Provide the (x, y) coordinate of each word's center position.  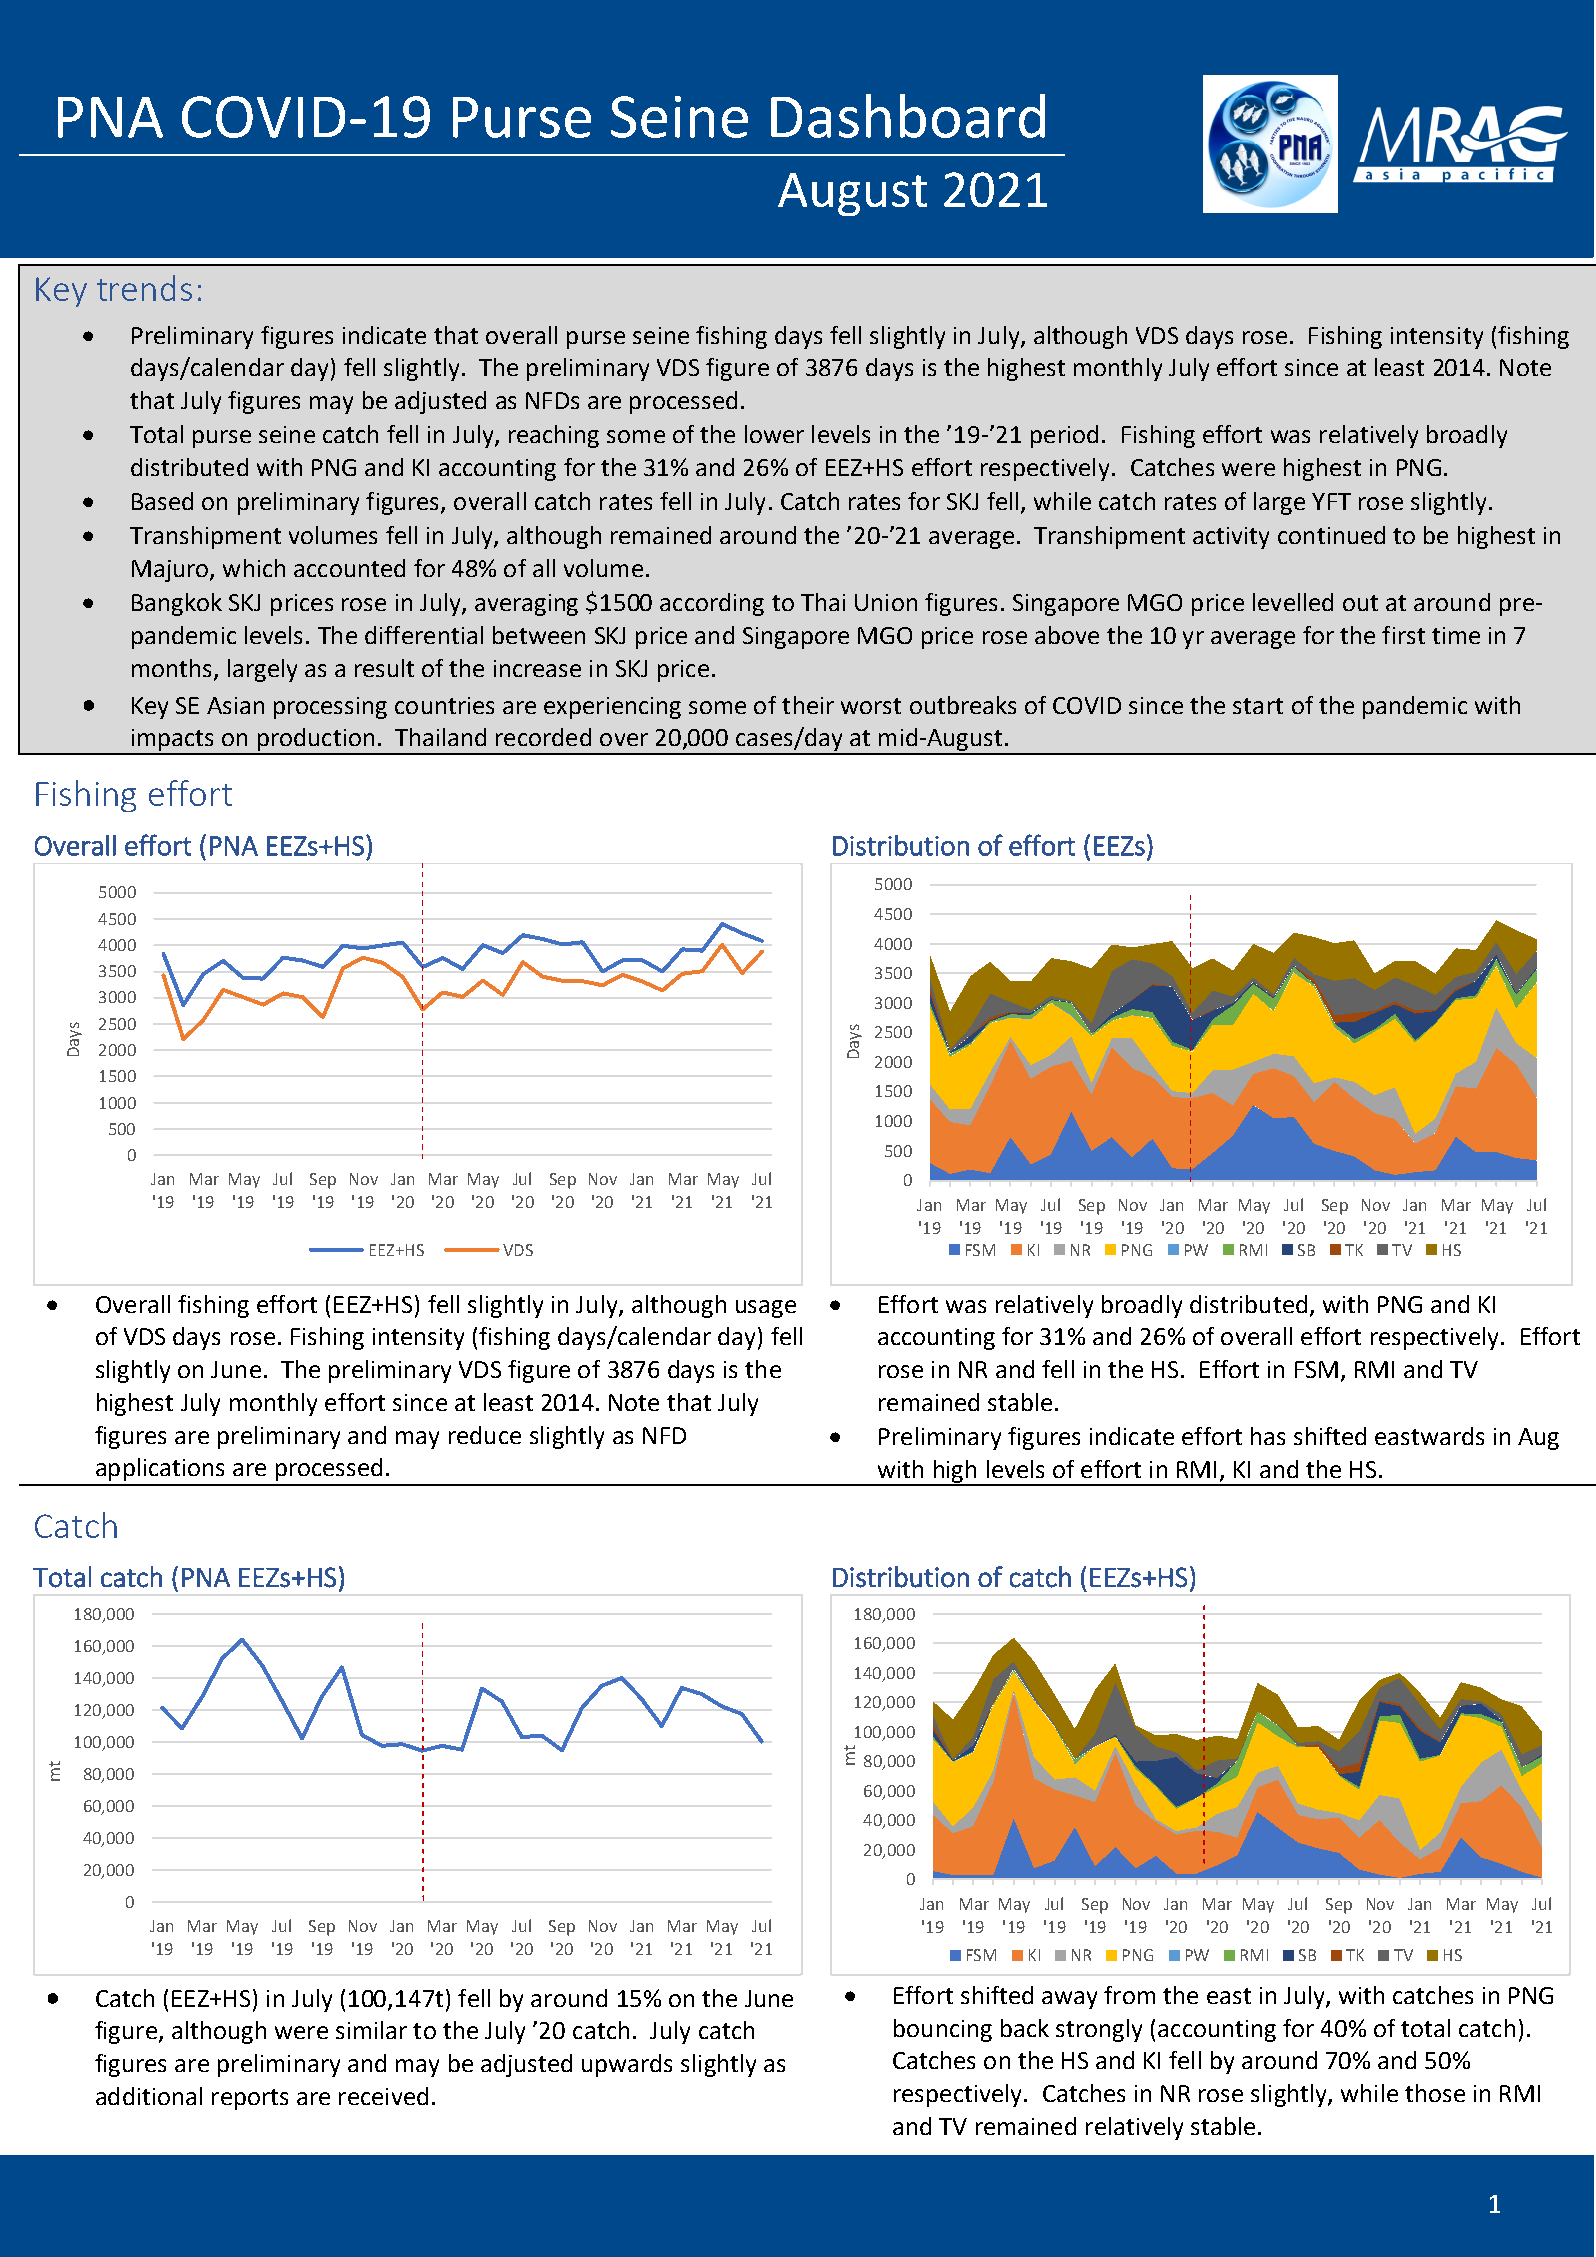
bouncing (943, 2030)
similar (371, 2030)
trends (144, 288)
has (1268, 1436)
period (1064, 436)
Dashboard (908, 116)
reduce (485, 1435)
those (1435, 2093)
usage (766, 1309)
